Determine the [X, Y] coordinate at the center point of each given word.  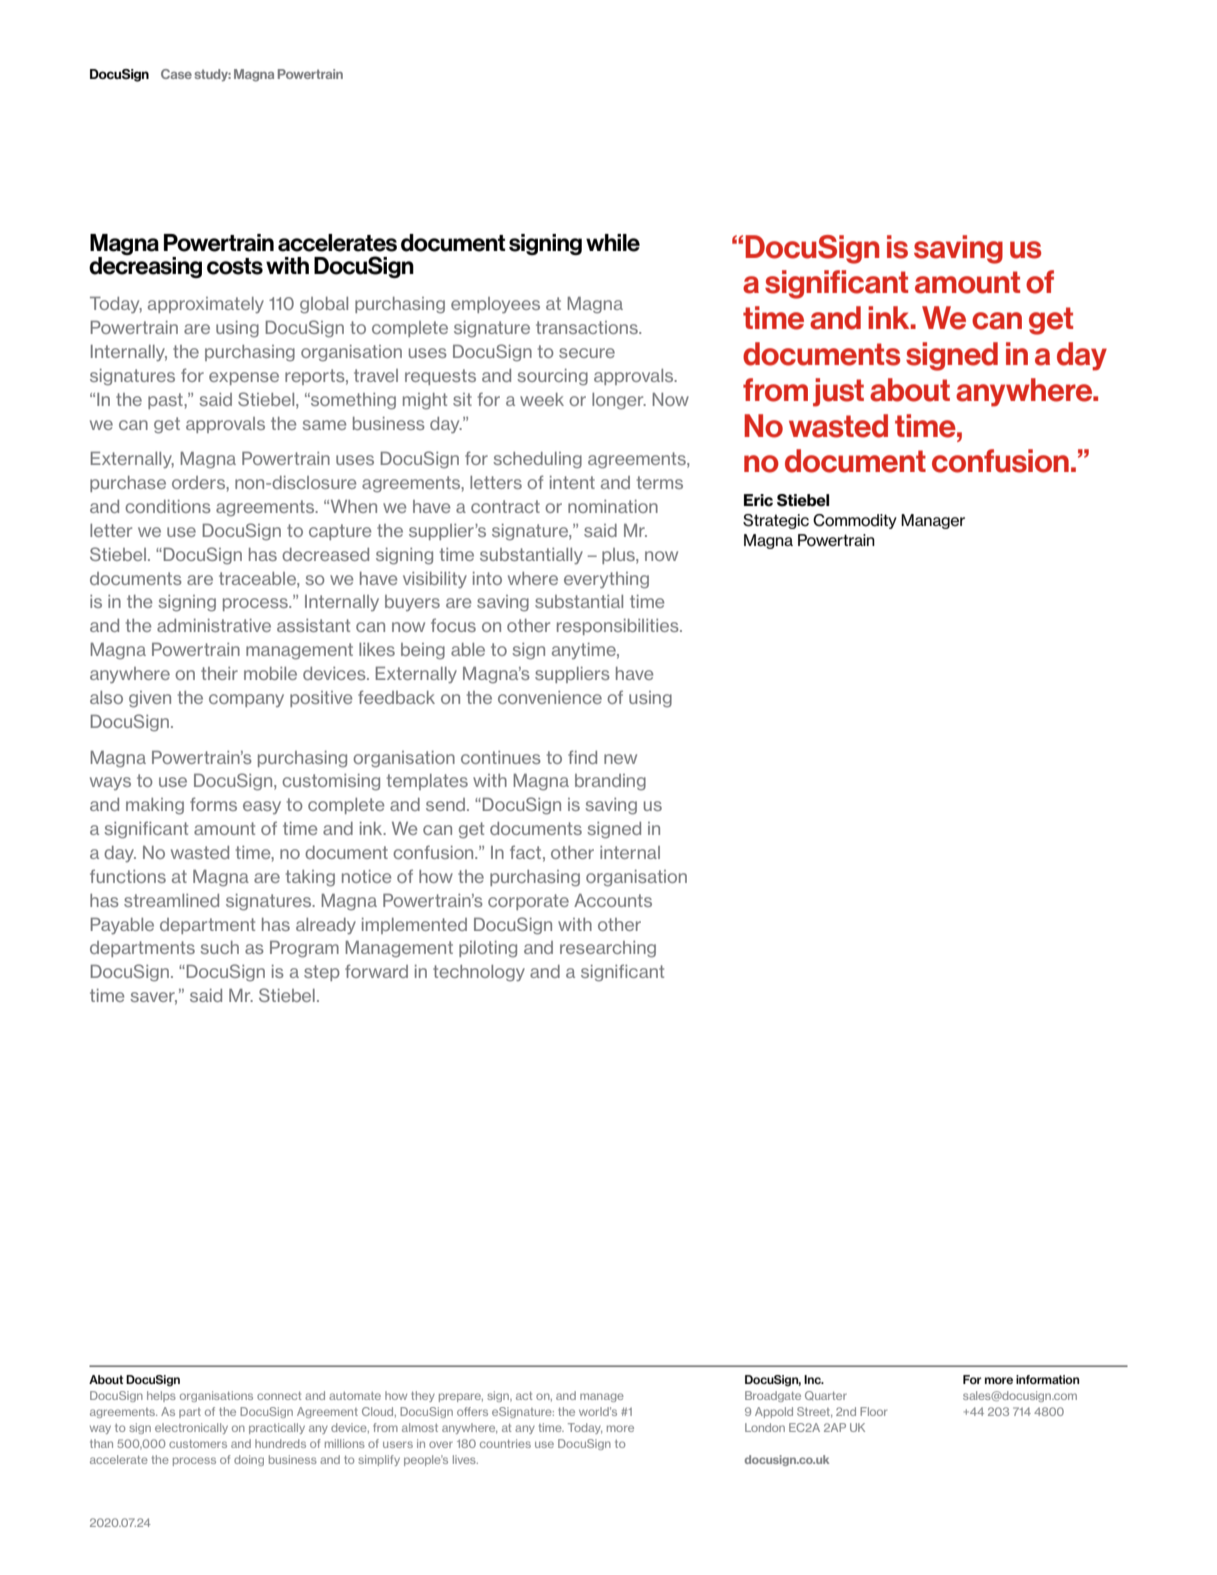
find [582, 757]
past [166, 401]
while [613, 243]
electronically [191, 1428]
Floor [873, 1411]
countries [505, 1443]
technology [479, 973]
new [620, 759]
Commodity [855, 521]
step [322, 973]
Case [176, 74]
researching [608, 949]
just [838, 392]
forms [213, 804]
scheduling [537, 460]
